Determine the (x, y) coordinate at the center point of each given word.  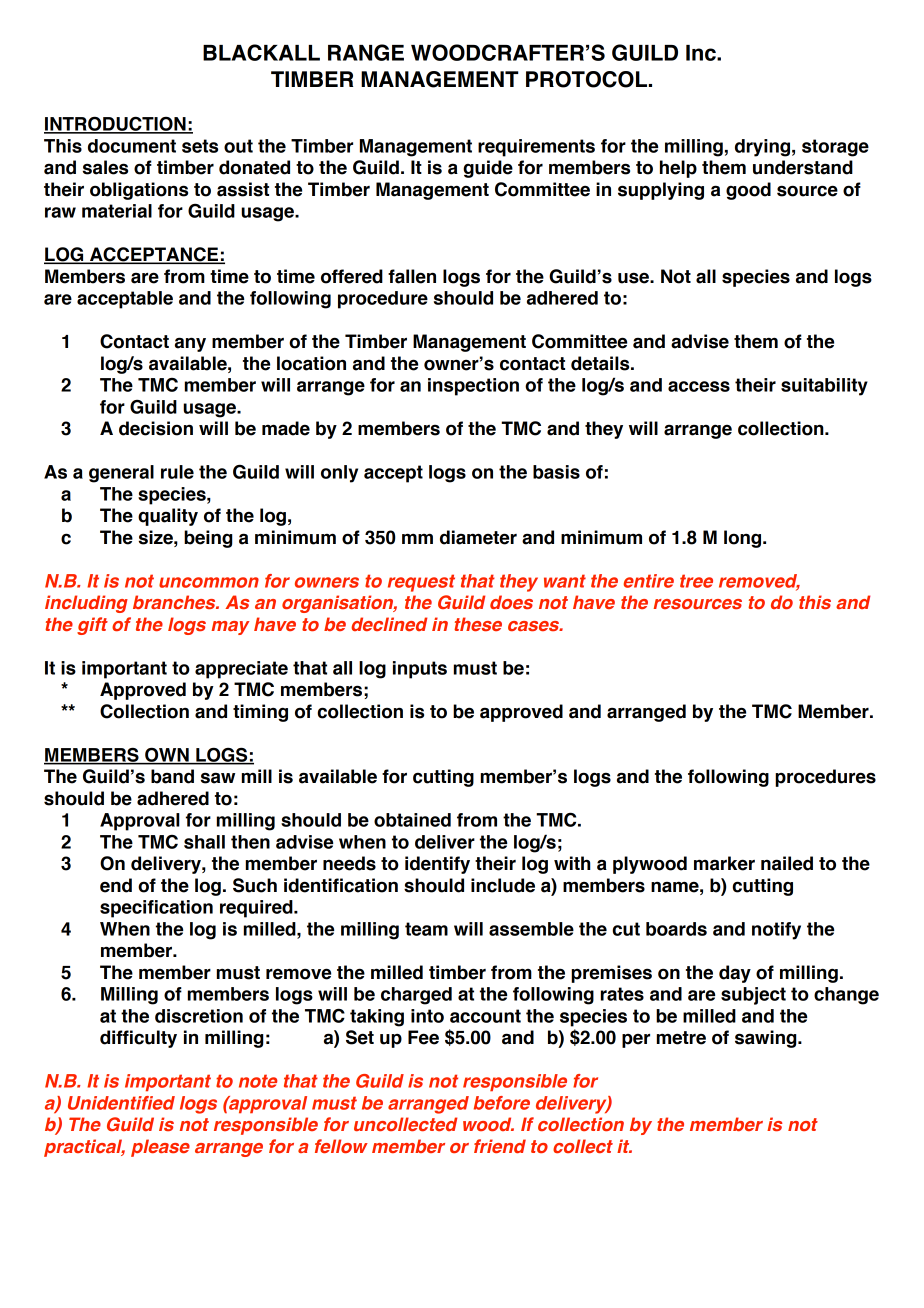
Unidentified (121, 1103)
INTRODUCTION (116, 124)
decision (156, 428)
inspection (473, 387)
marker (724, 863)
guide (488, 169)
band (172, 776)
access (699, 386)
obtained (412, 820)
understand (803, 167)
